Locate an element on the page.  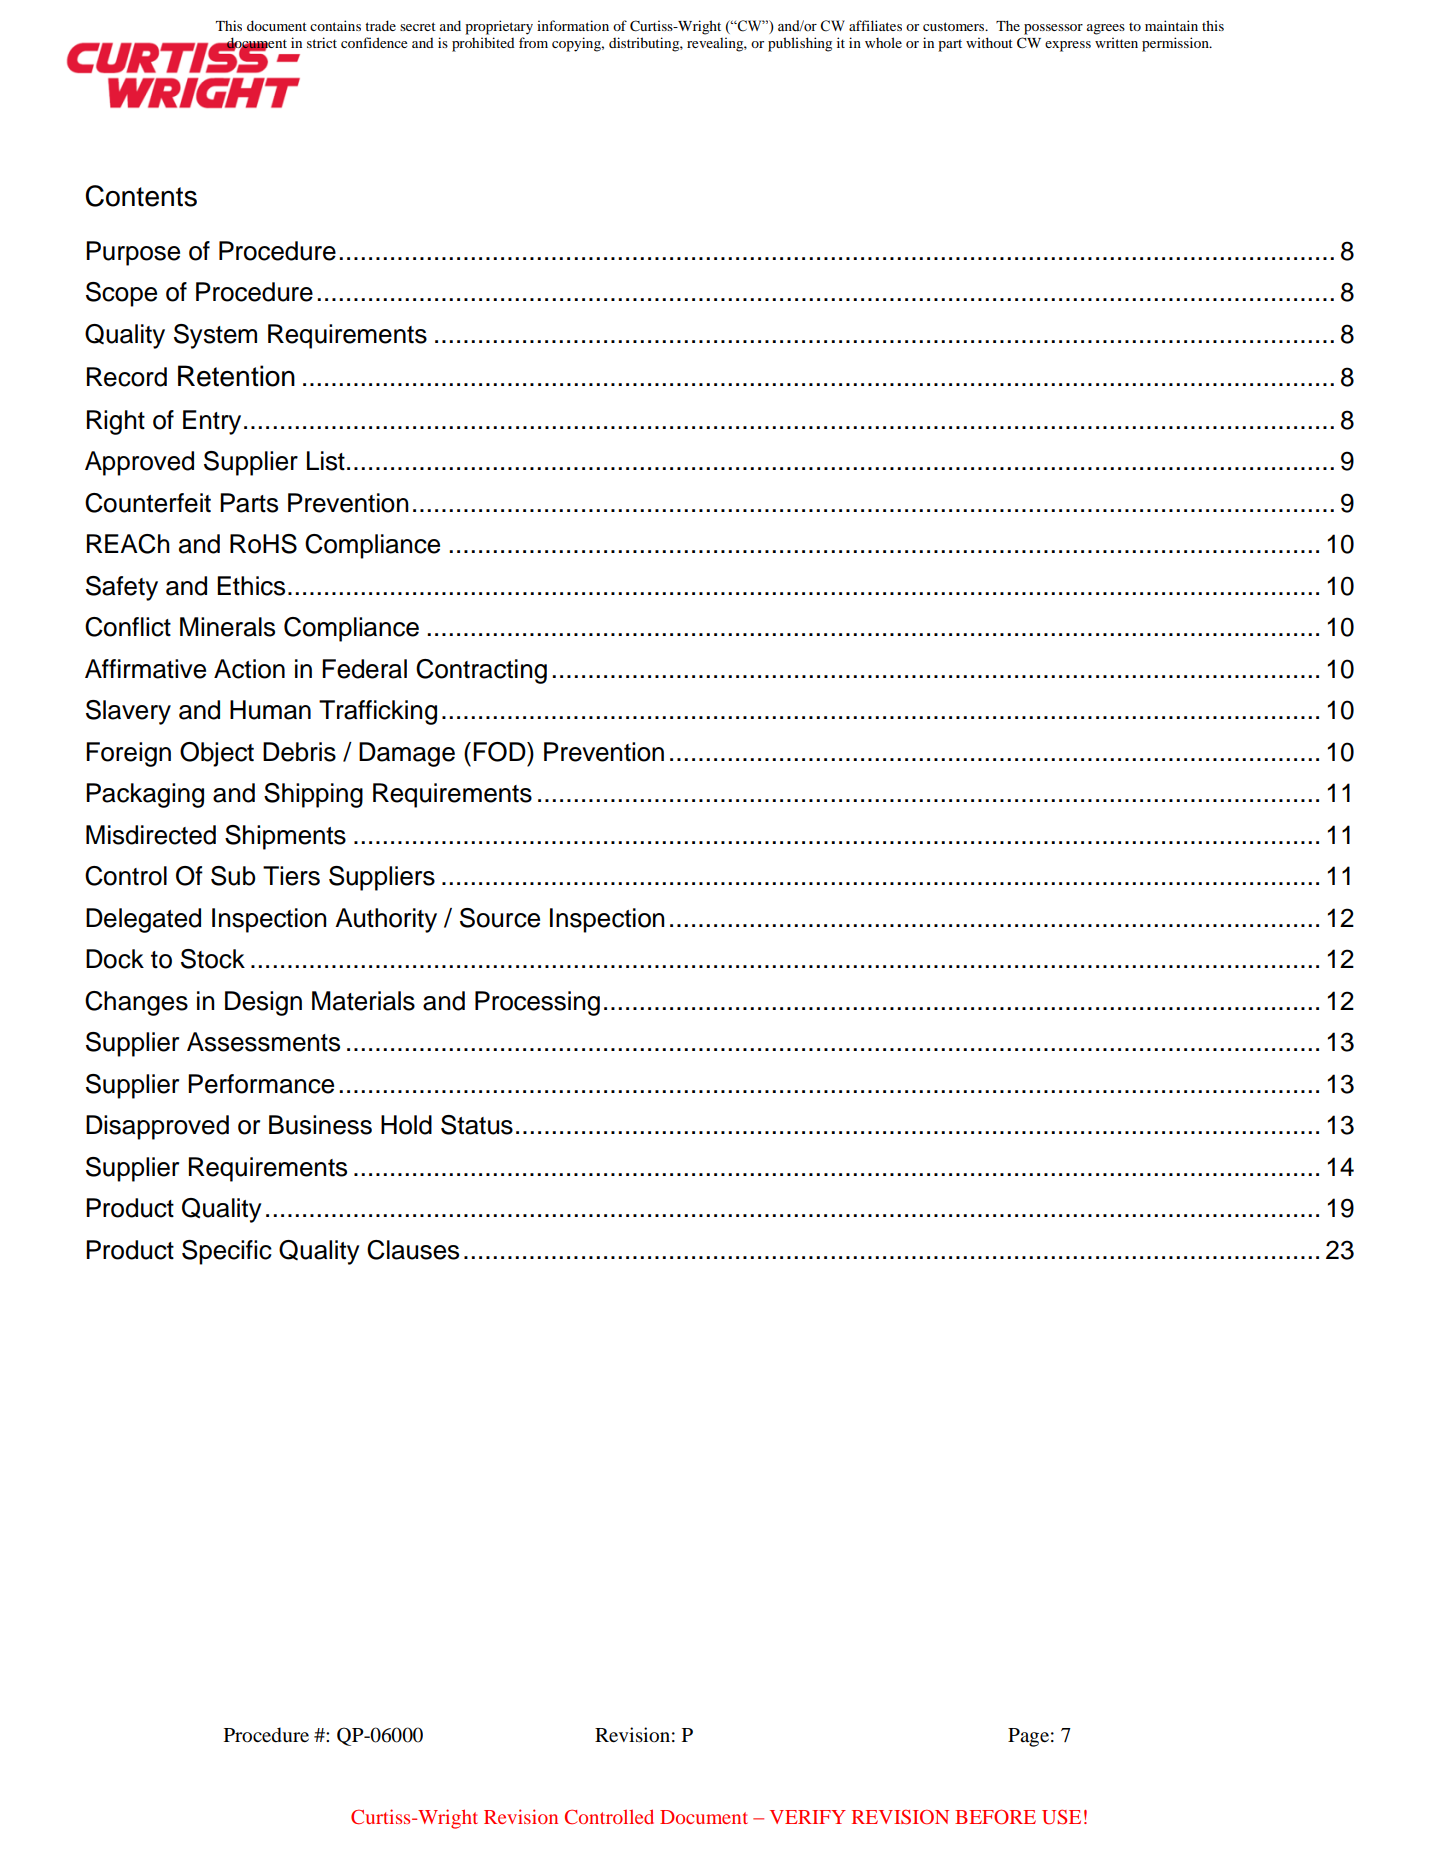
Stock is located at coordinates (213, 959).
